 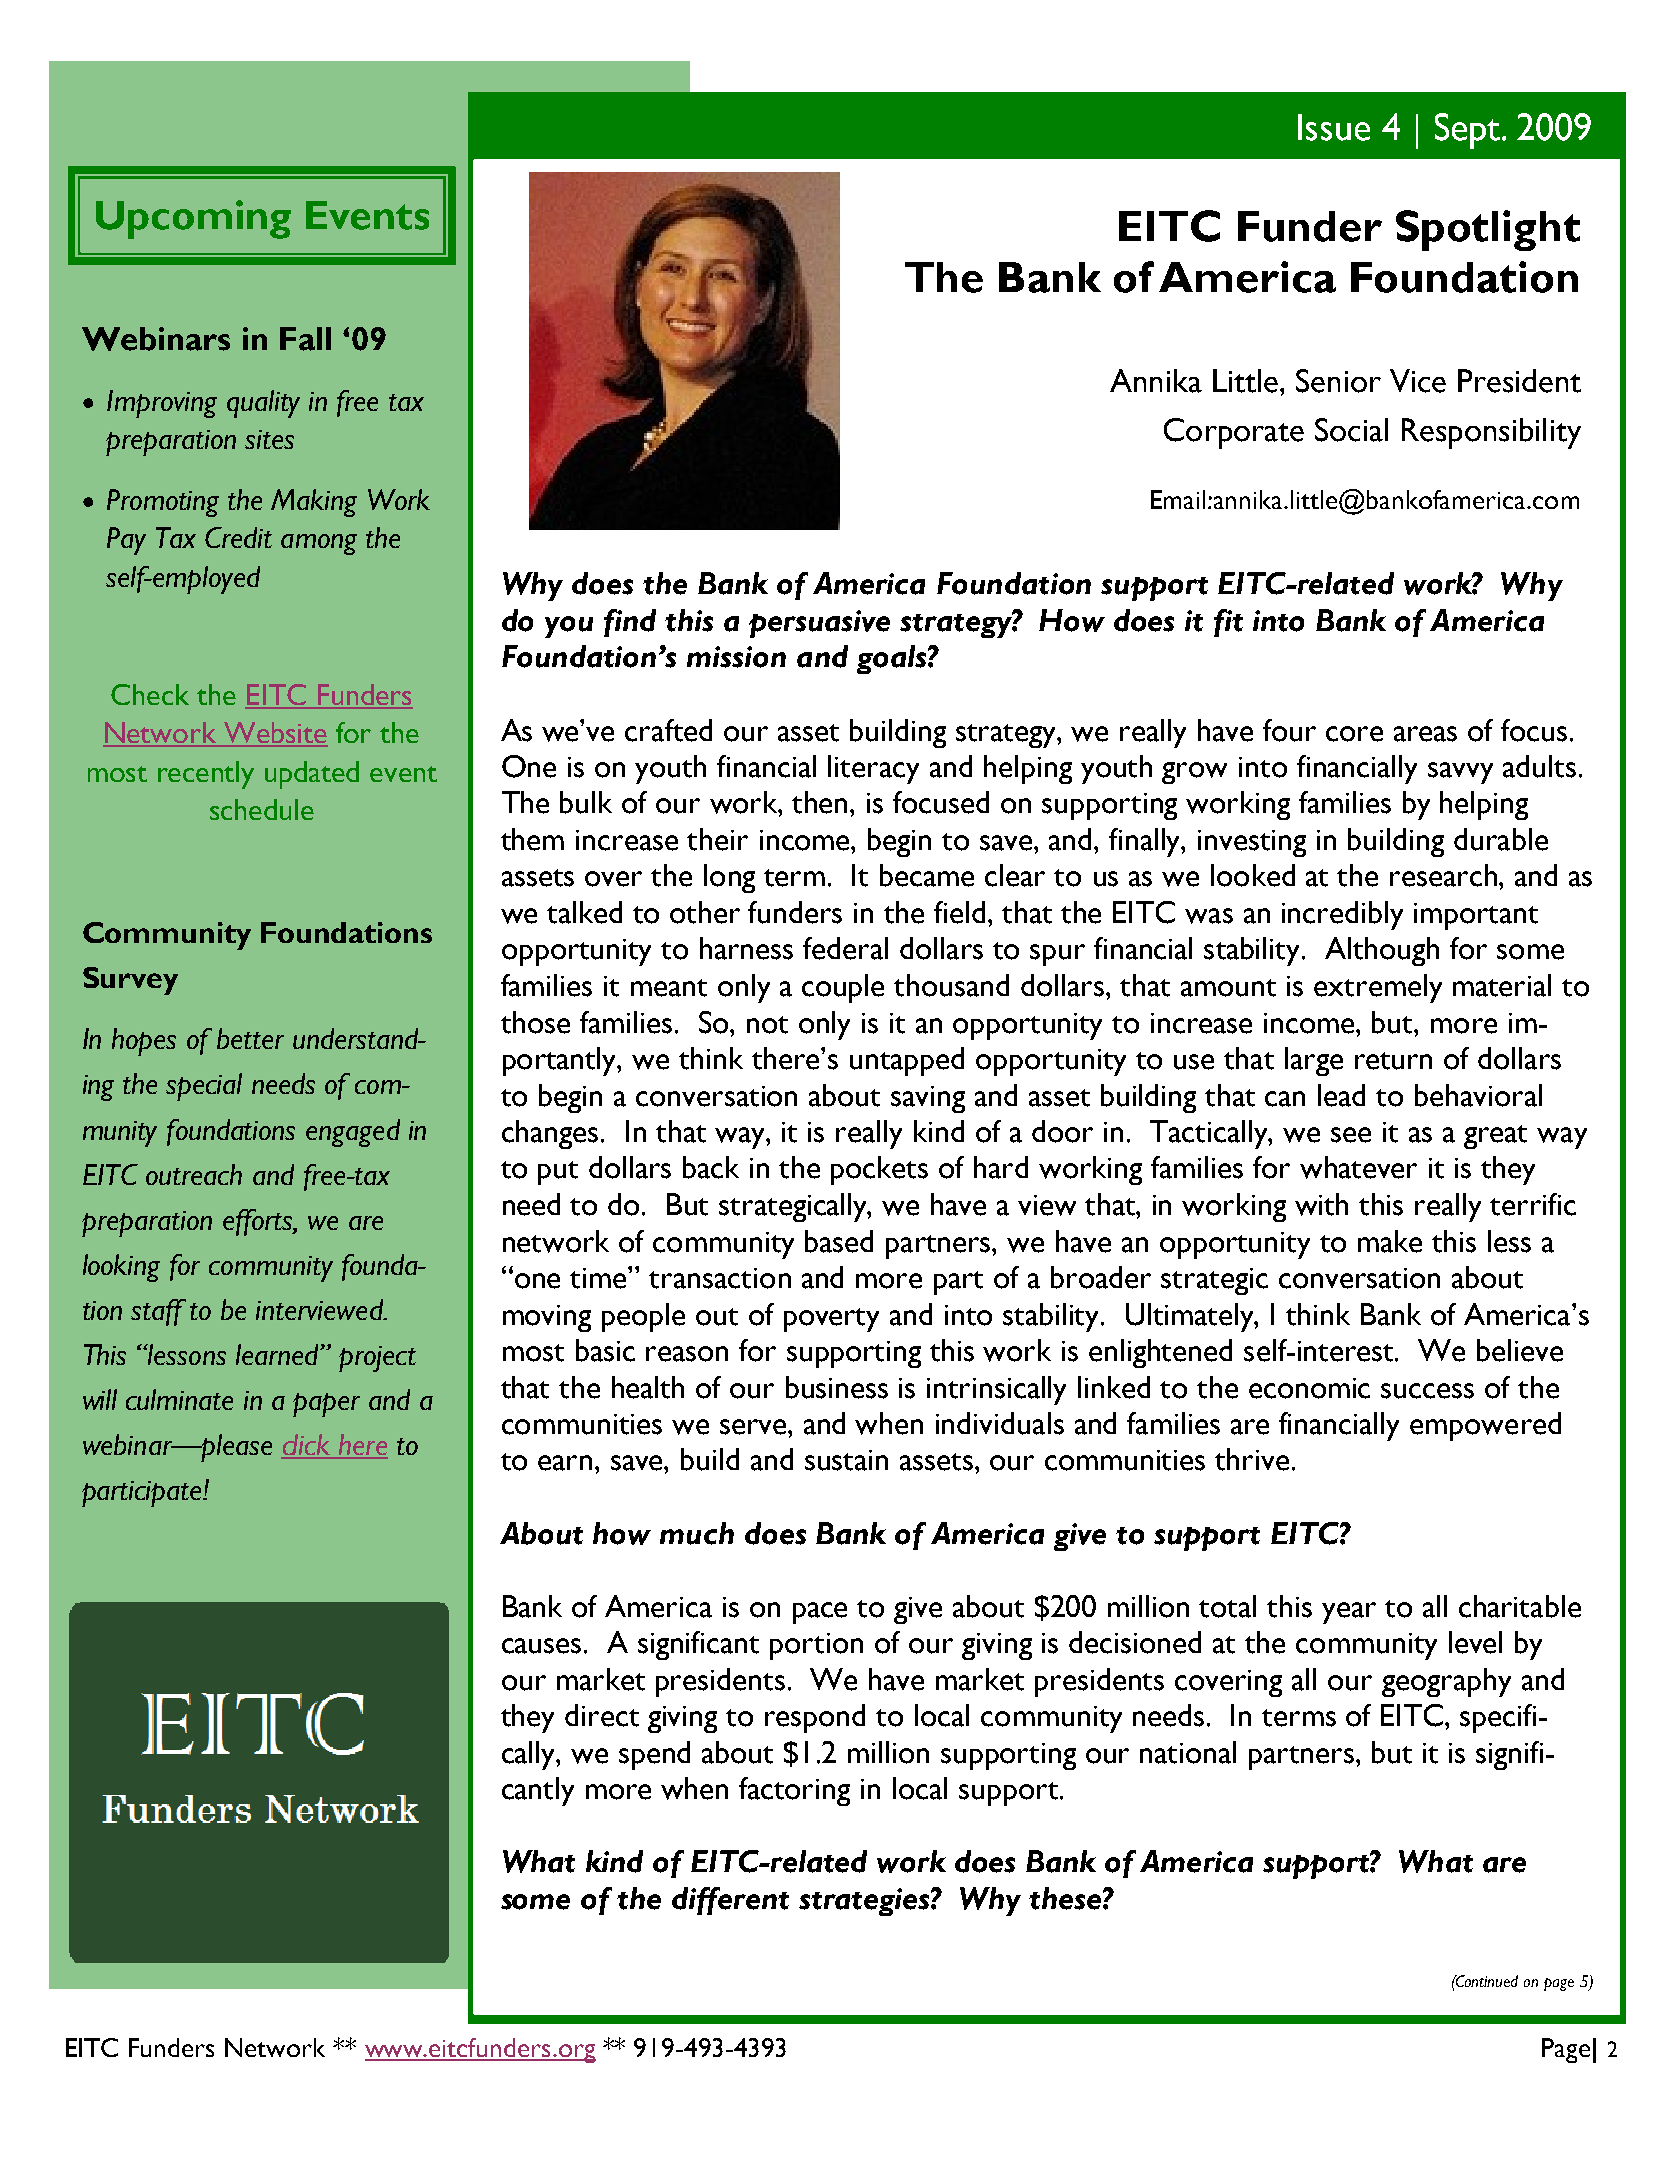 What do you see at coordinates (193, 219) in the page?
I see `Upcoming` at bounding box center [193, 219].
